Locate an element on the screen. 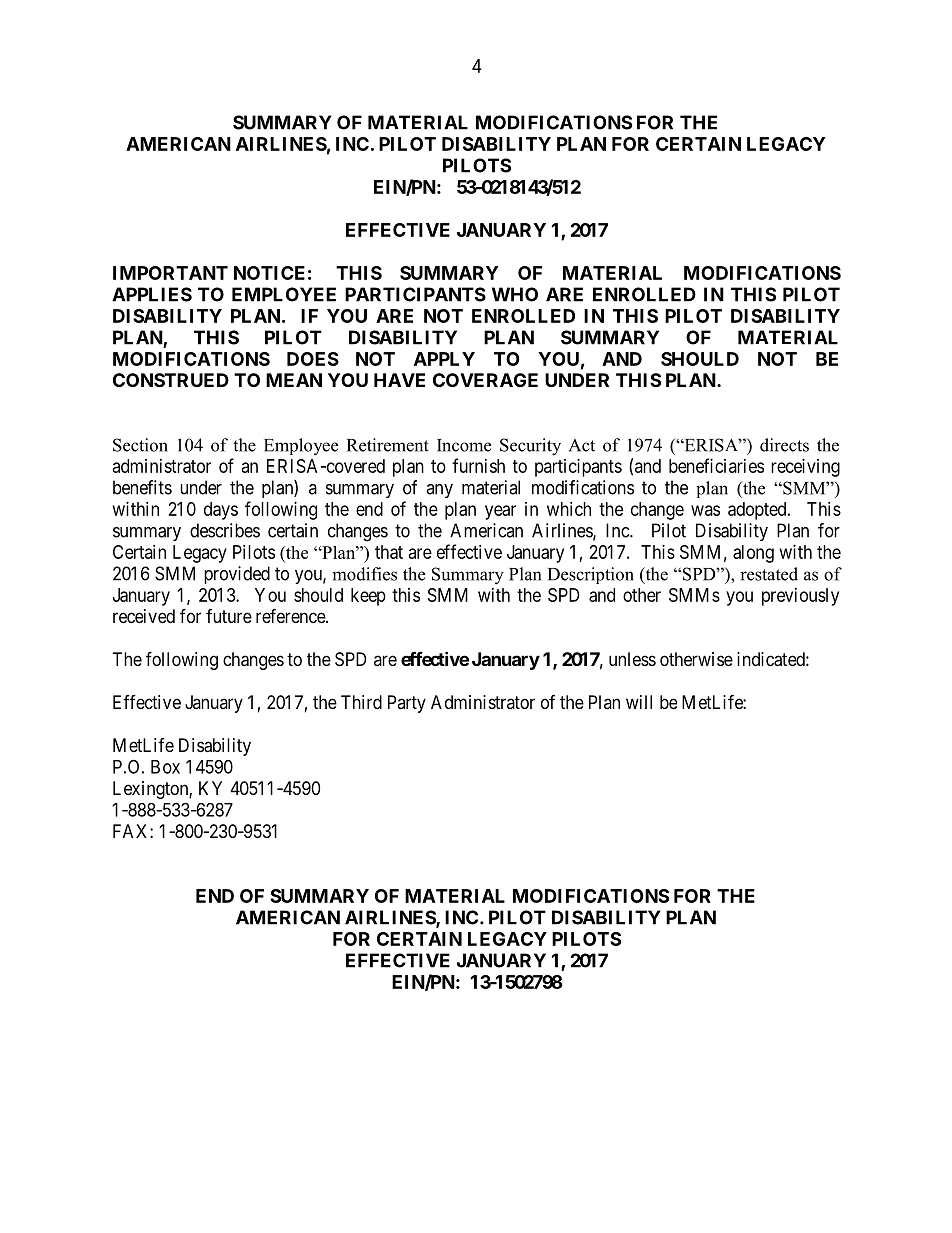  directs is located at coordinates (784, 445).
